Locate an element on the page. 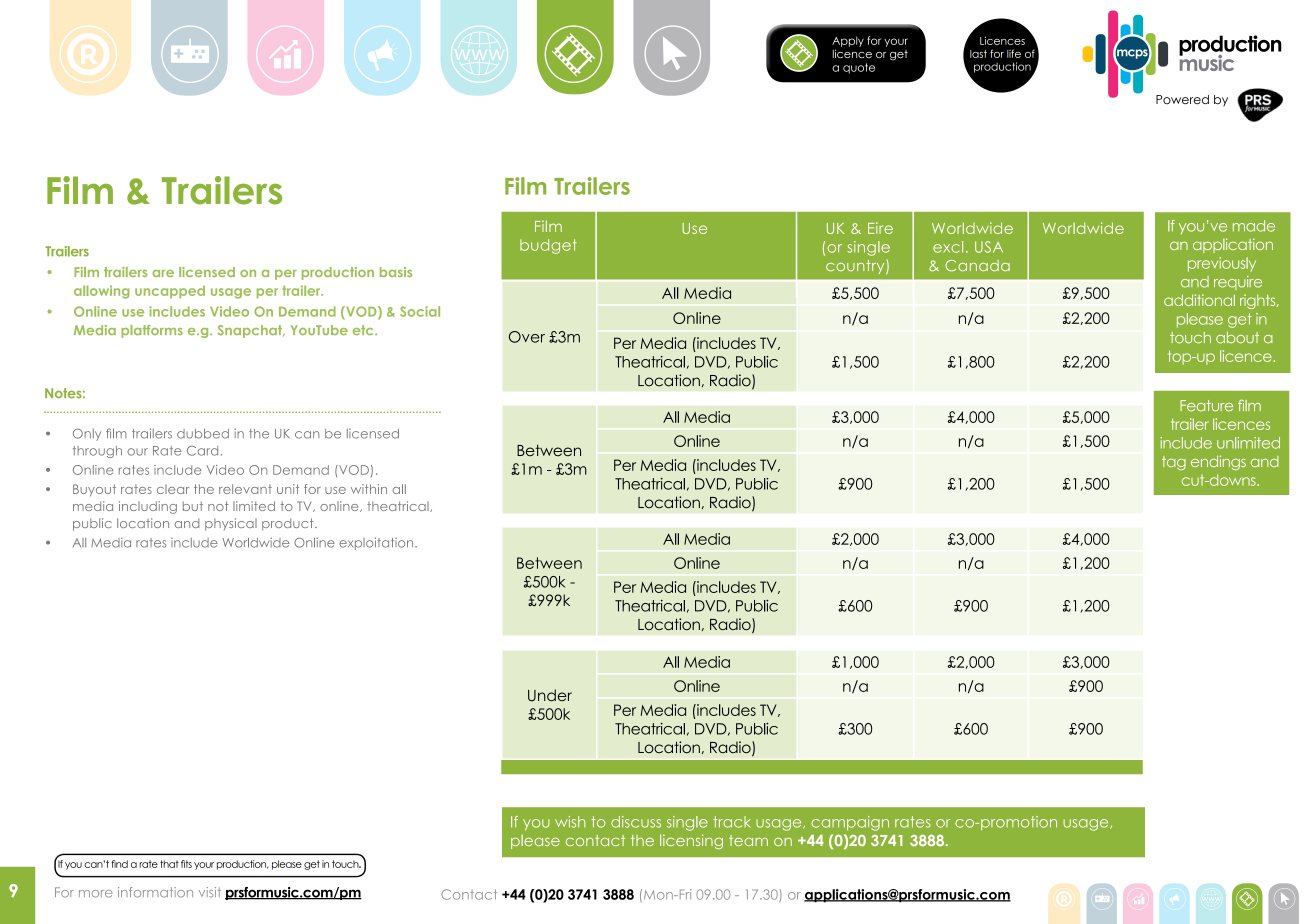 This page has height=924, width=1308. fits is located at coordinates (186, 864).
